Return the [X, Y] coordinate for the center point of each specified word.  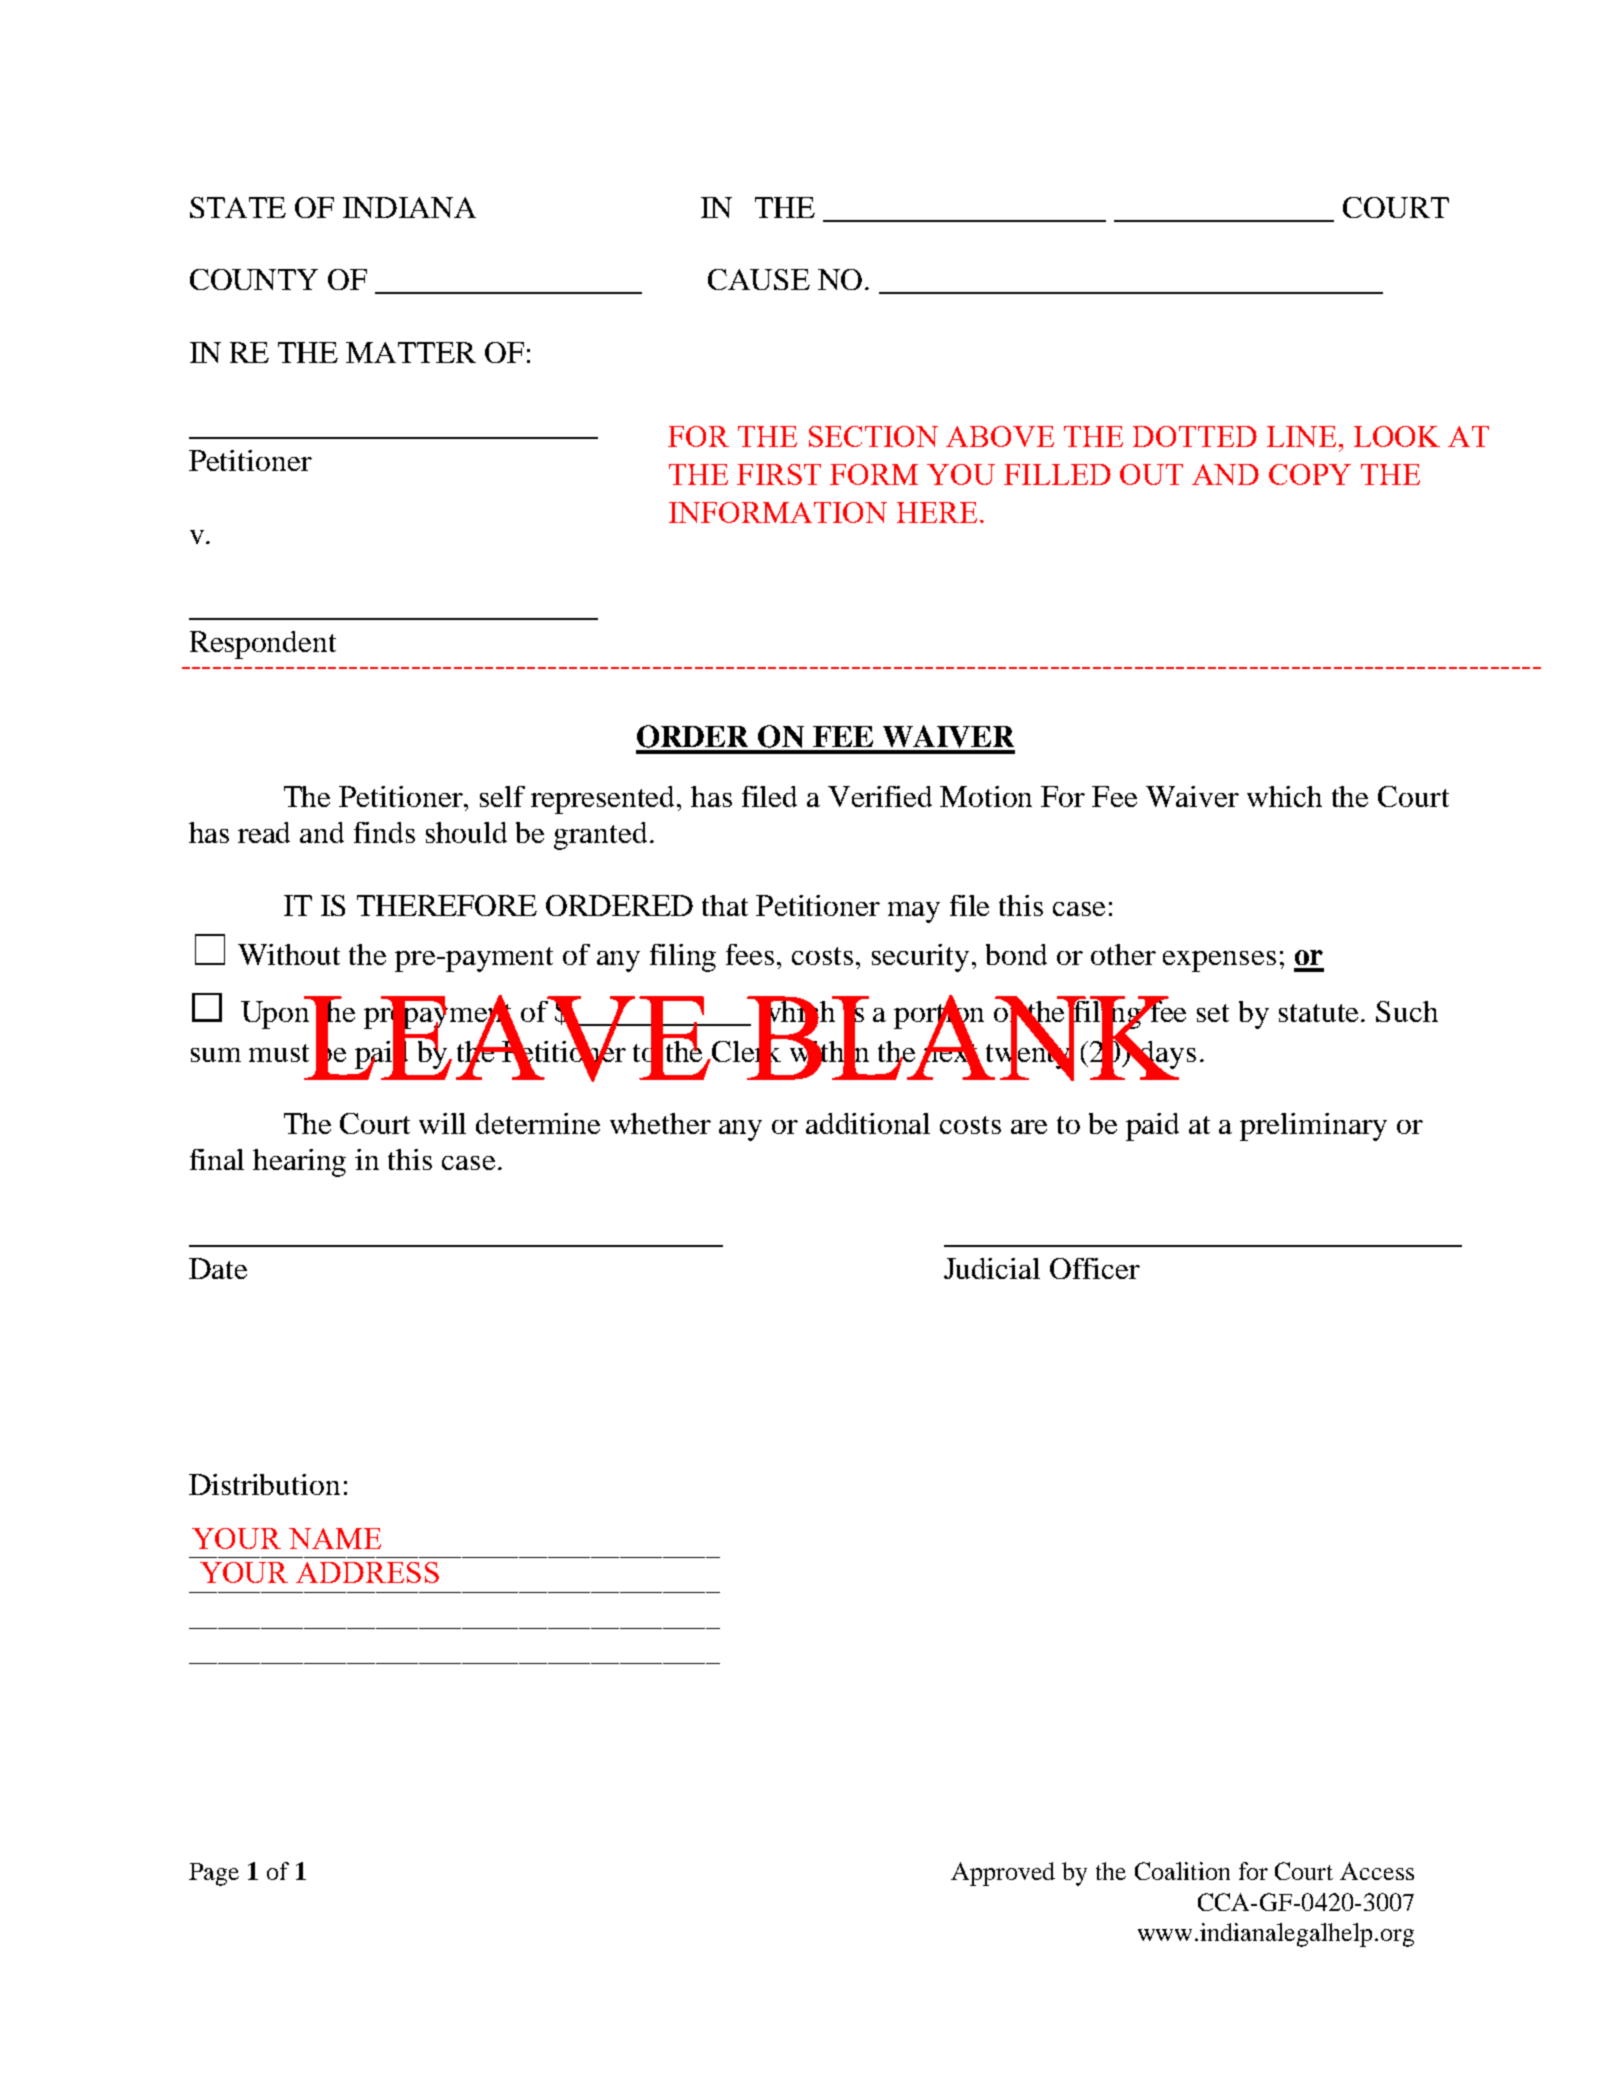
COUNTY [254, 279]
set [1213, 1013]
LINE [1301, 436]
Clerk [747, 1051]
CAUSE [759, 279]
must [279, 1053]
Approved [1003, 1874]
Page [214, 1874]
